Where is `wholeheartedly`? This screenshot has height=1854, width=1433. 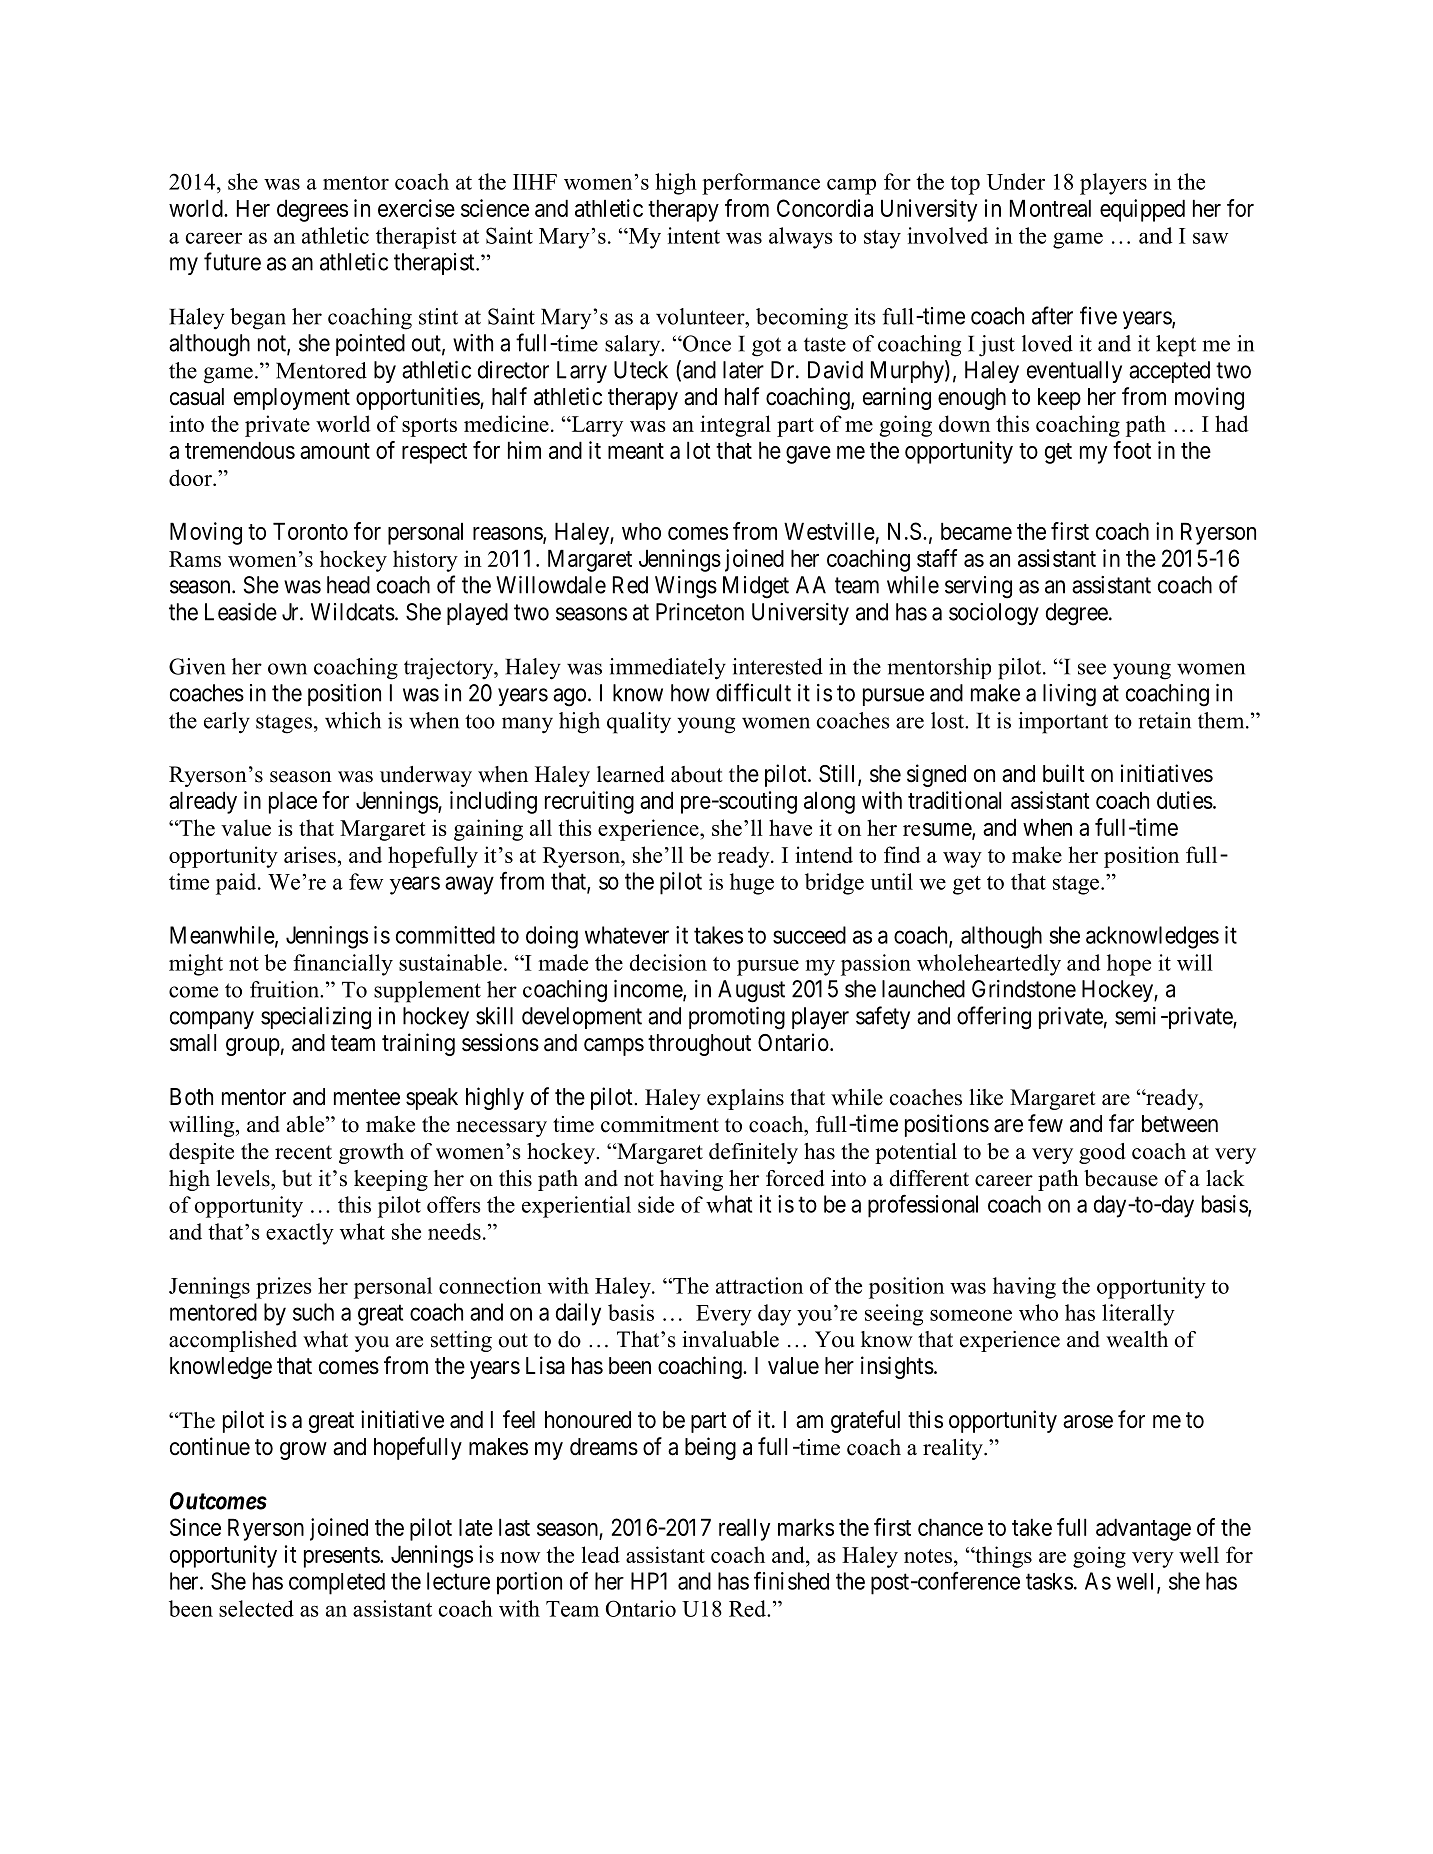 wholeheartedly is located at coordinates (989, 965).
